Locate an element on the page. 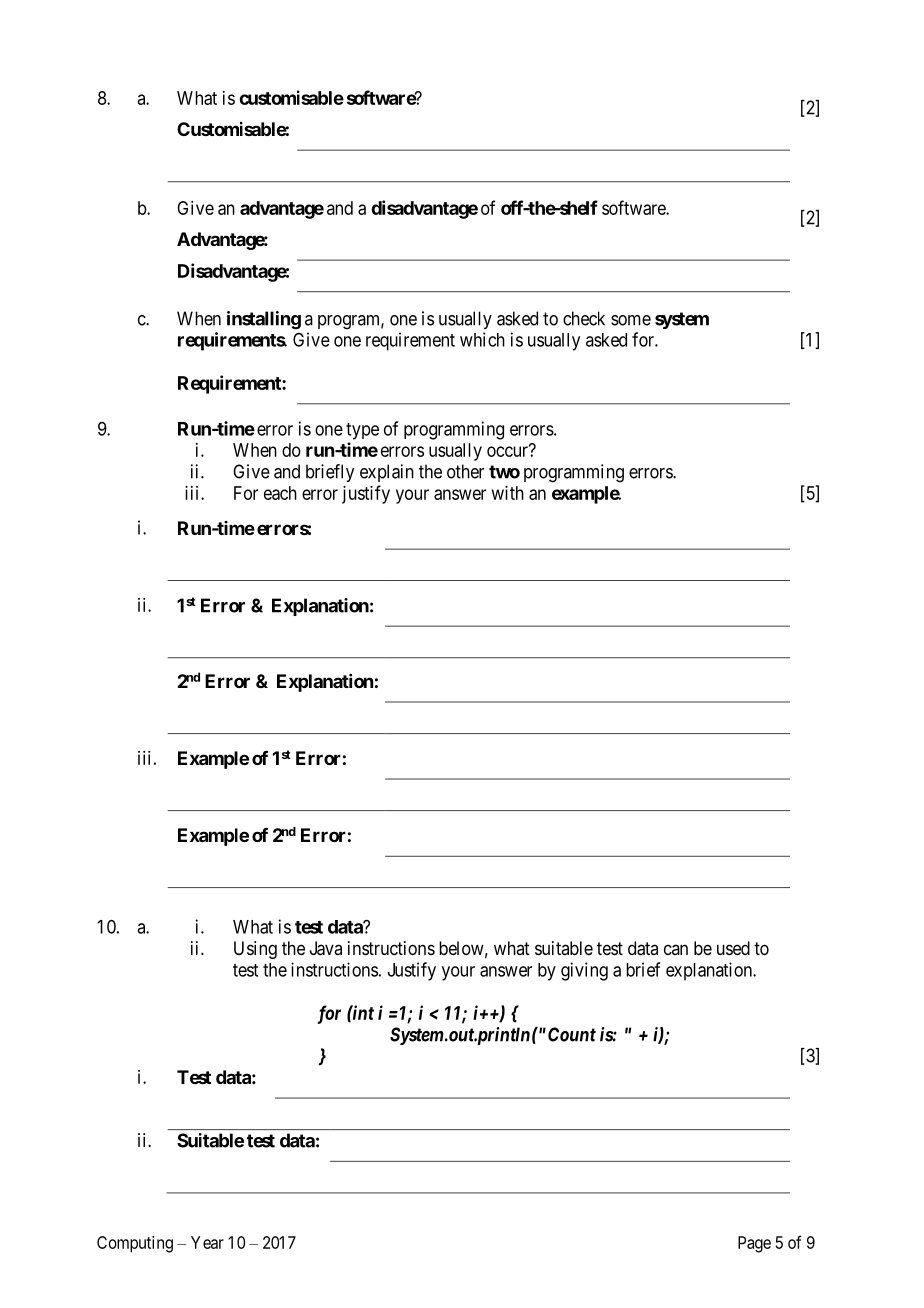 This document has width=924, height=1308. Page is located at coordinates (754, 1244).
